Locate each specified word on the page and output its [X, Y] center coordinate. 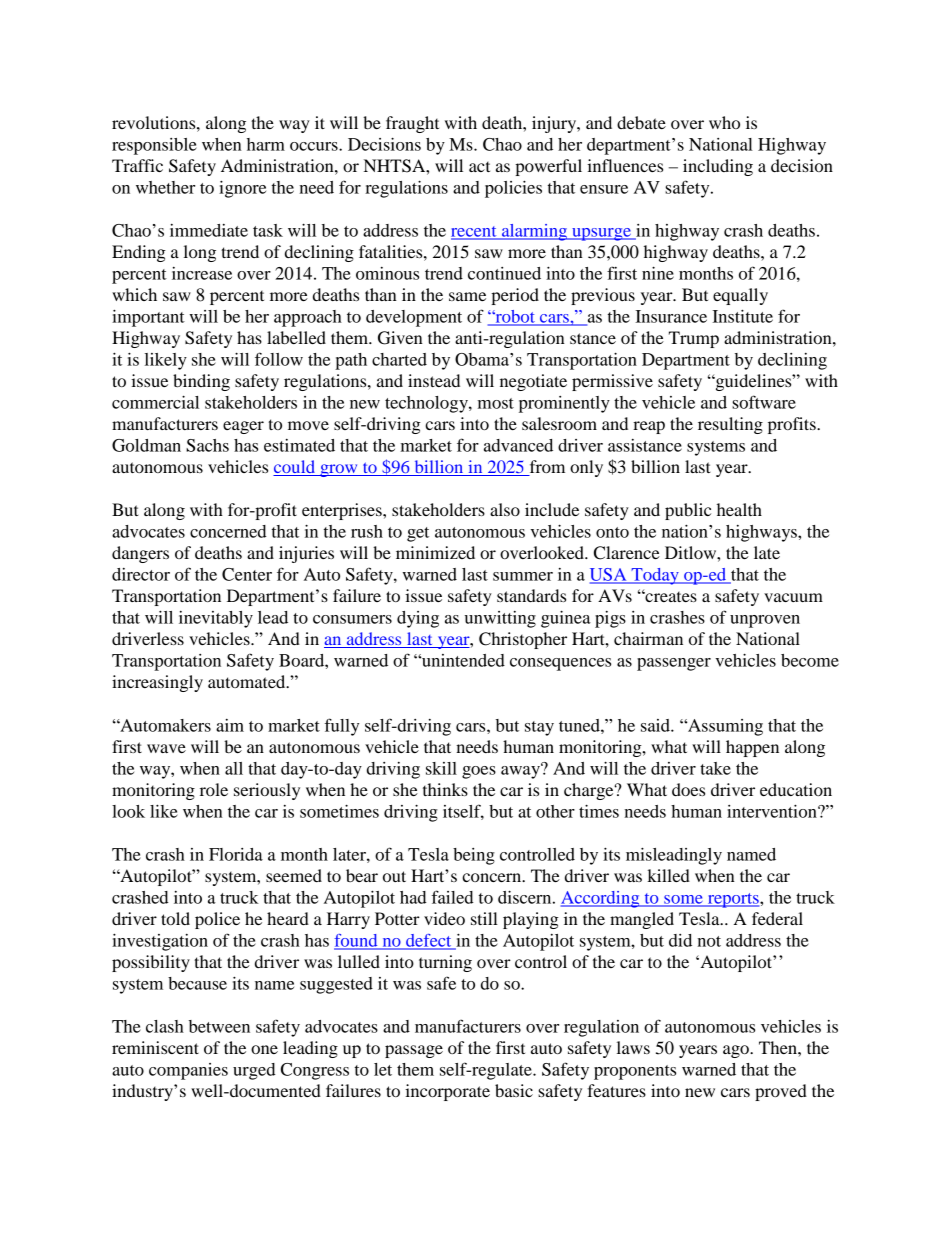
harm [266, 144]
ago [737, 1051]
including [718, 167]
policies [513, 189]
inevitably [216, 619]
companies [188, 1071]
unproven [765, 621]
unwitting [500, 619]
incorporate [447, 1092]
